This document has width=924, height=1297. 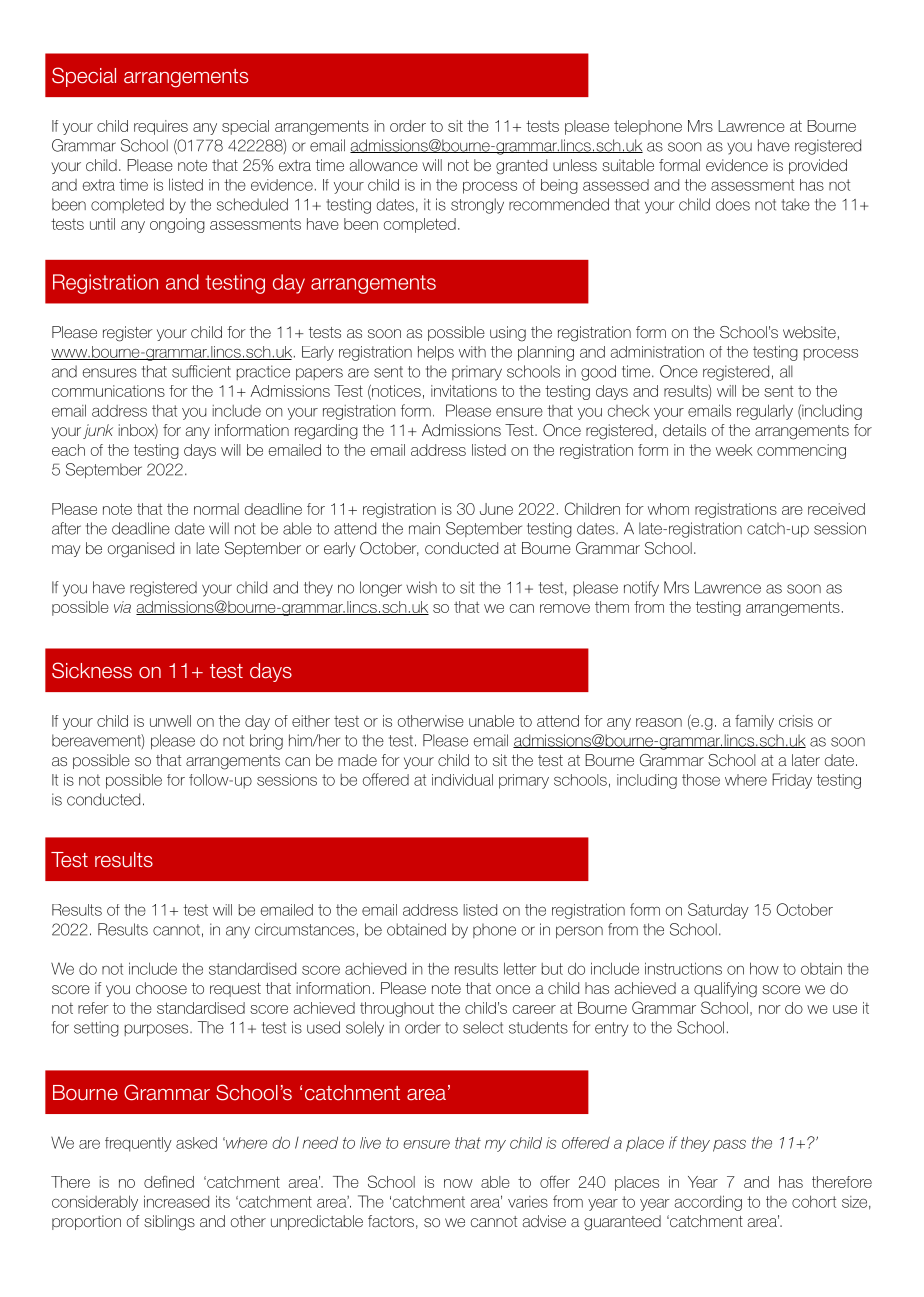 I want to click on main, so click(x=424, y=528).
